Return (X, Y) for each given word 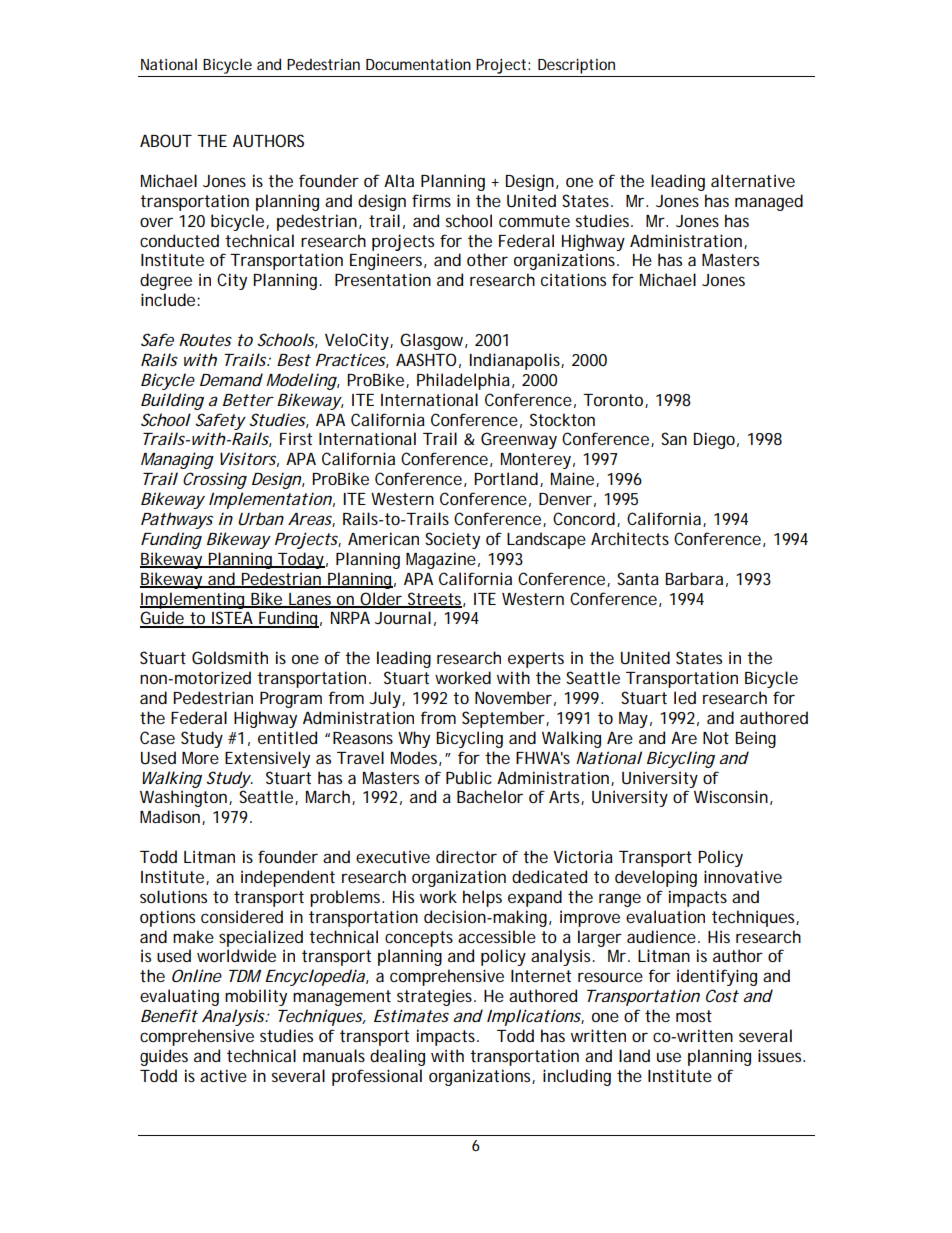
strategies (436, 997)
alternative (753, 180)
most (694, 1016)
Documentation (418, 64)
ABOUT (166, 140)
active (223, 1075)
